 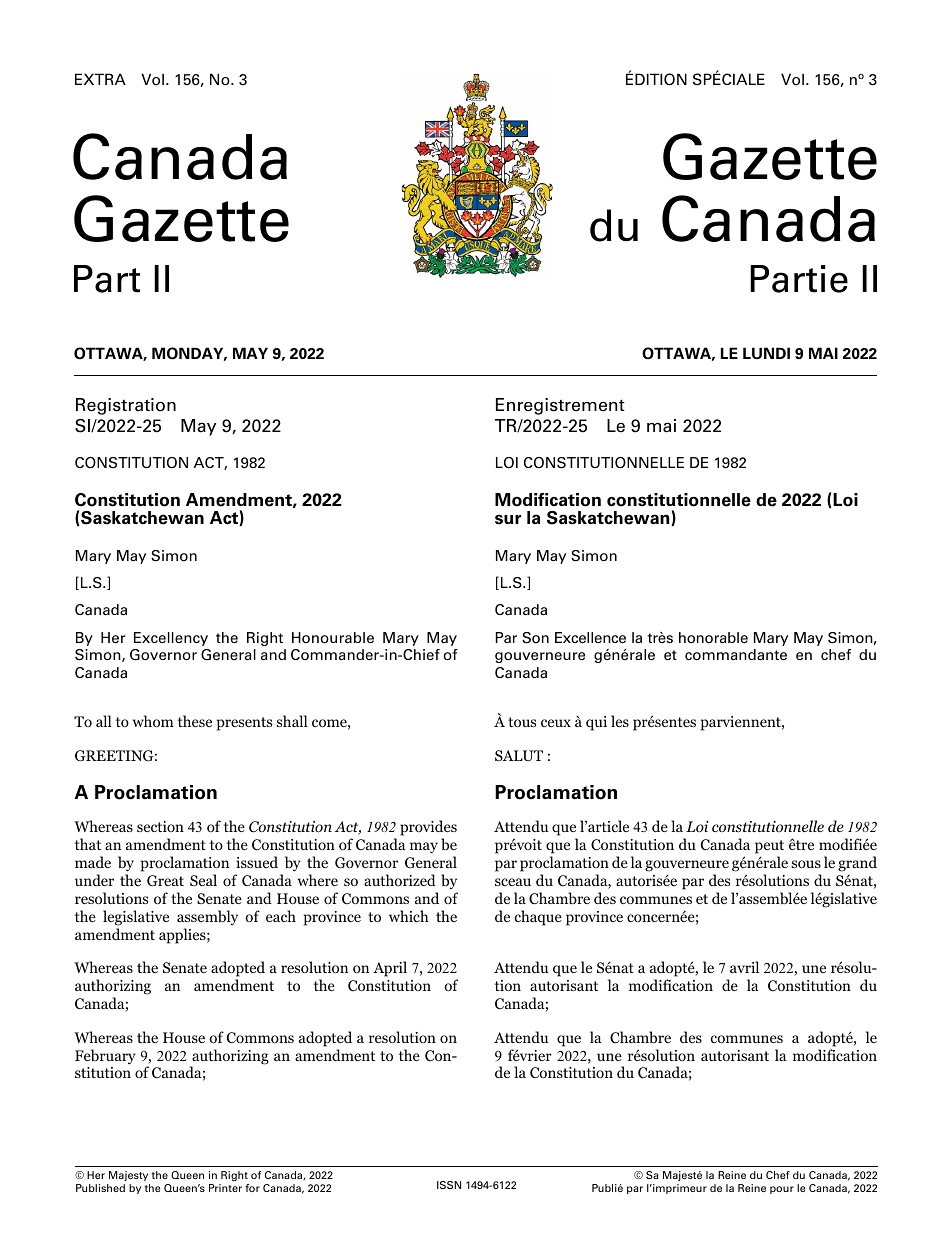 I want to click on Excellency, so click(x=171, y=639).
